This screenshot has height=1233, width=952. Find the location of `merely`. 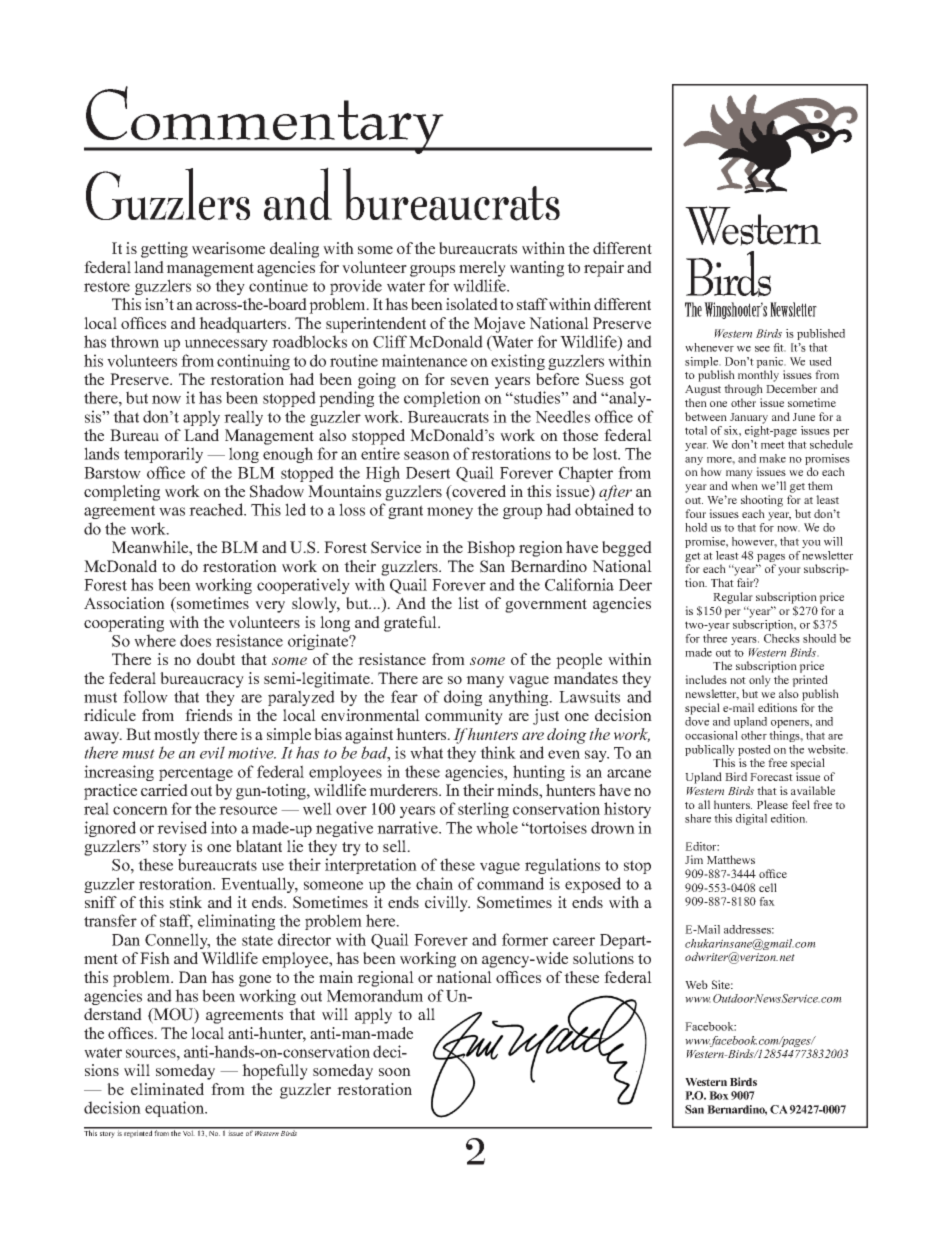

merely is located at coordinates (482, 269).
